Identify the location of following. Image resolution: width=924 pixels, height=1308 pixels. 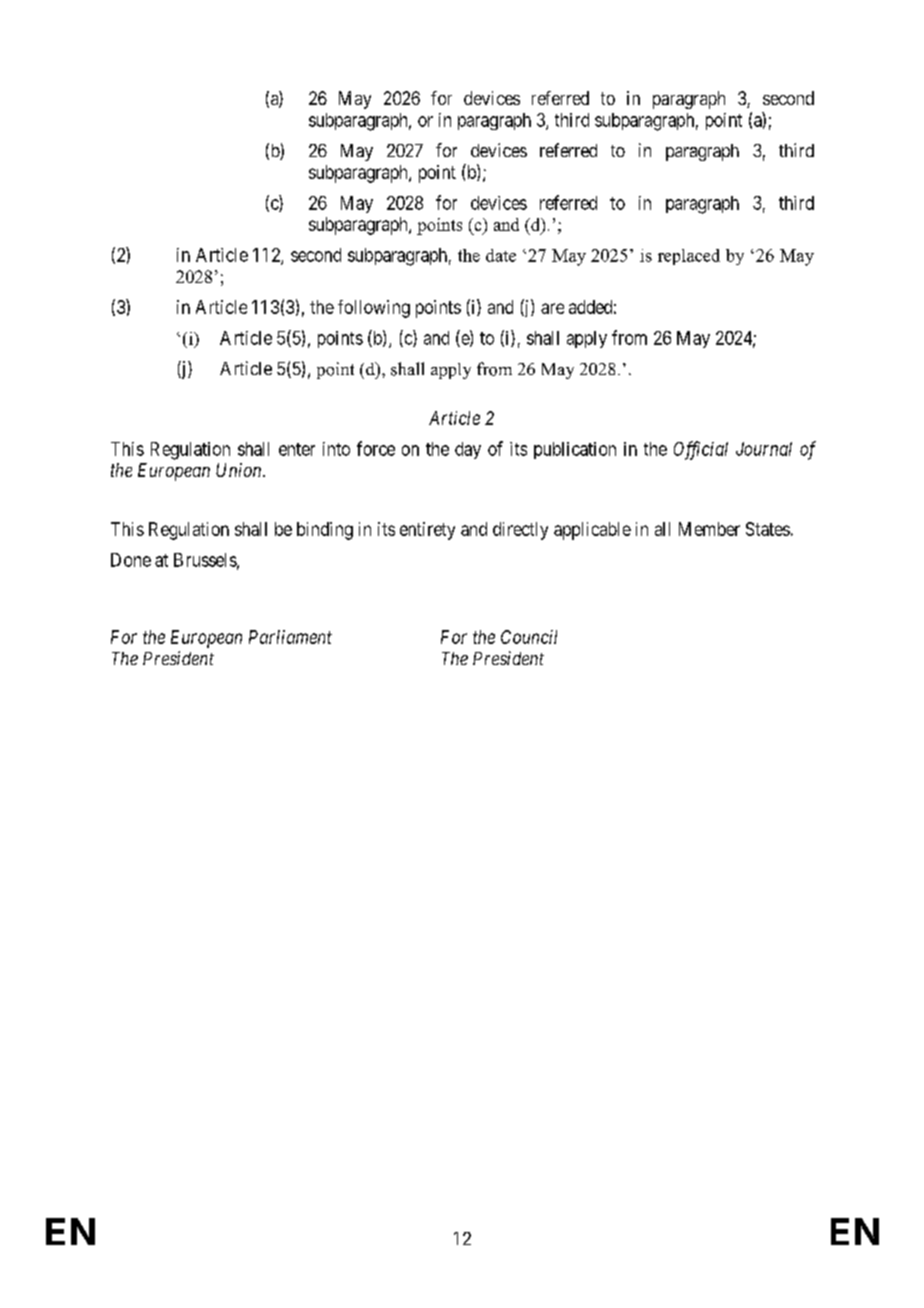
(374, 309).
